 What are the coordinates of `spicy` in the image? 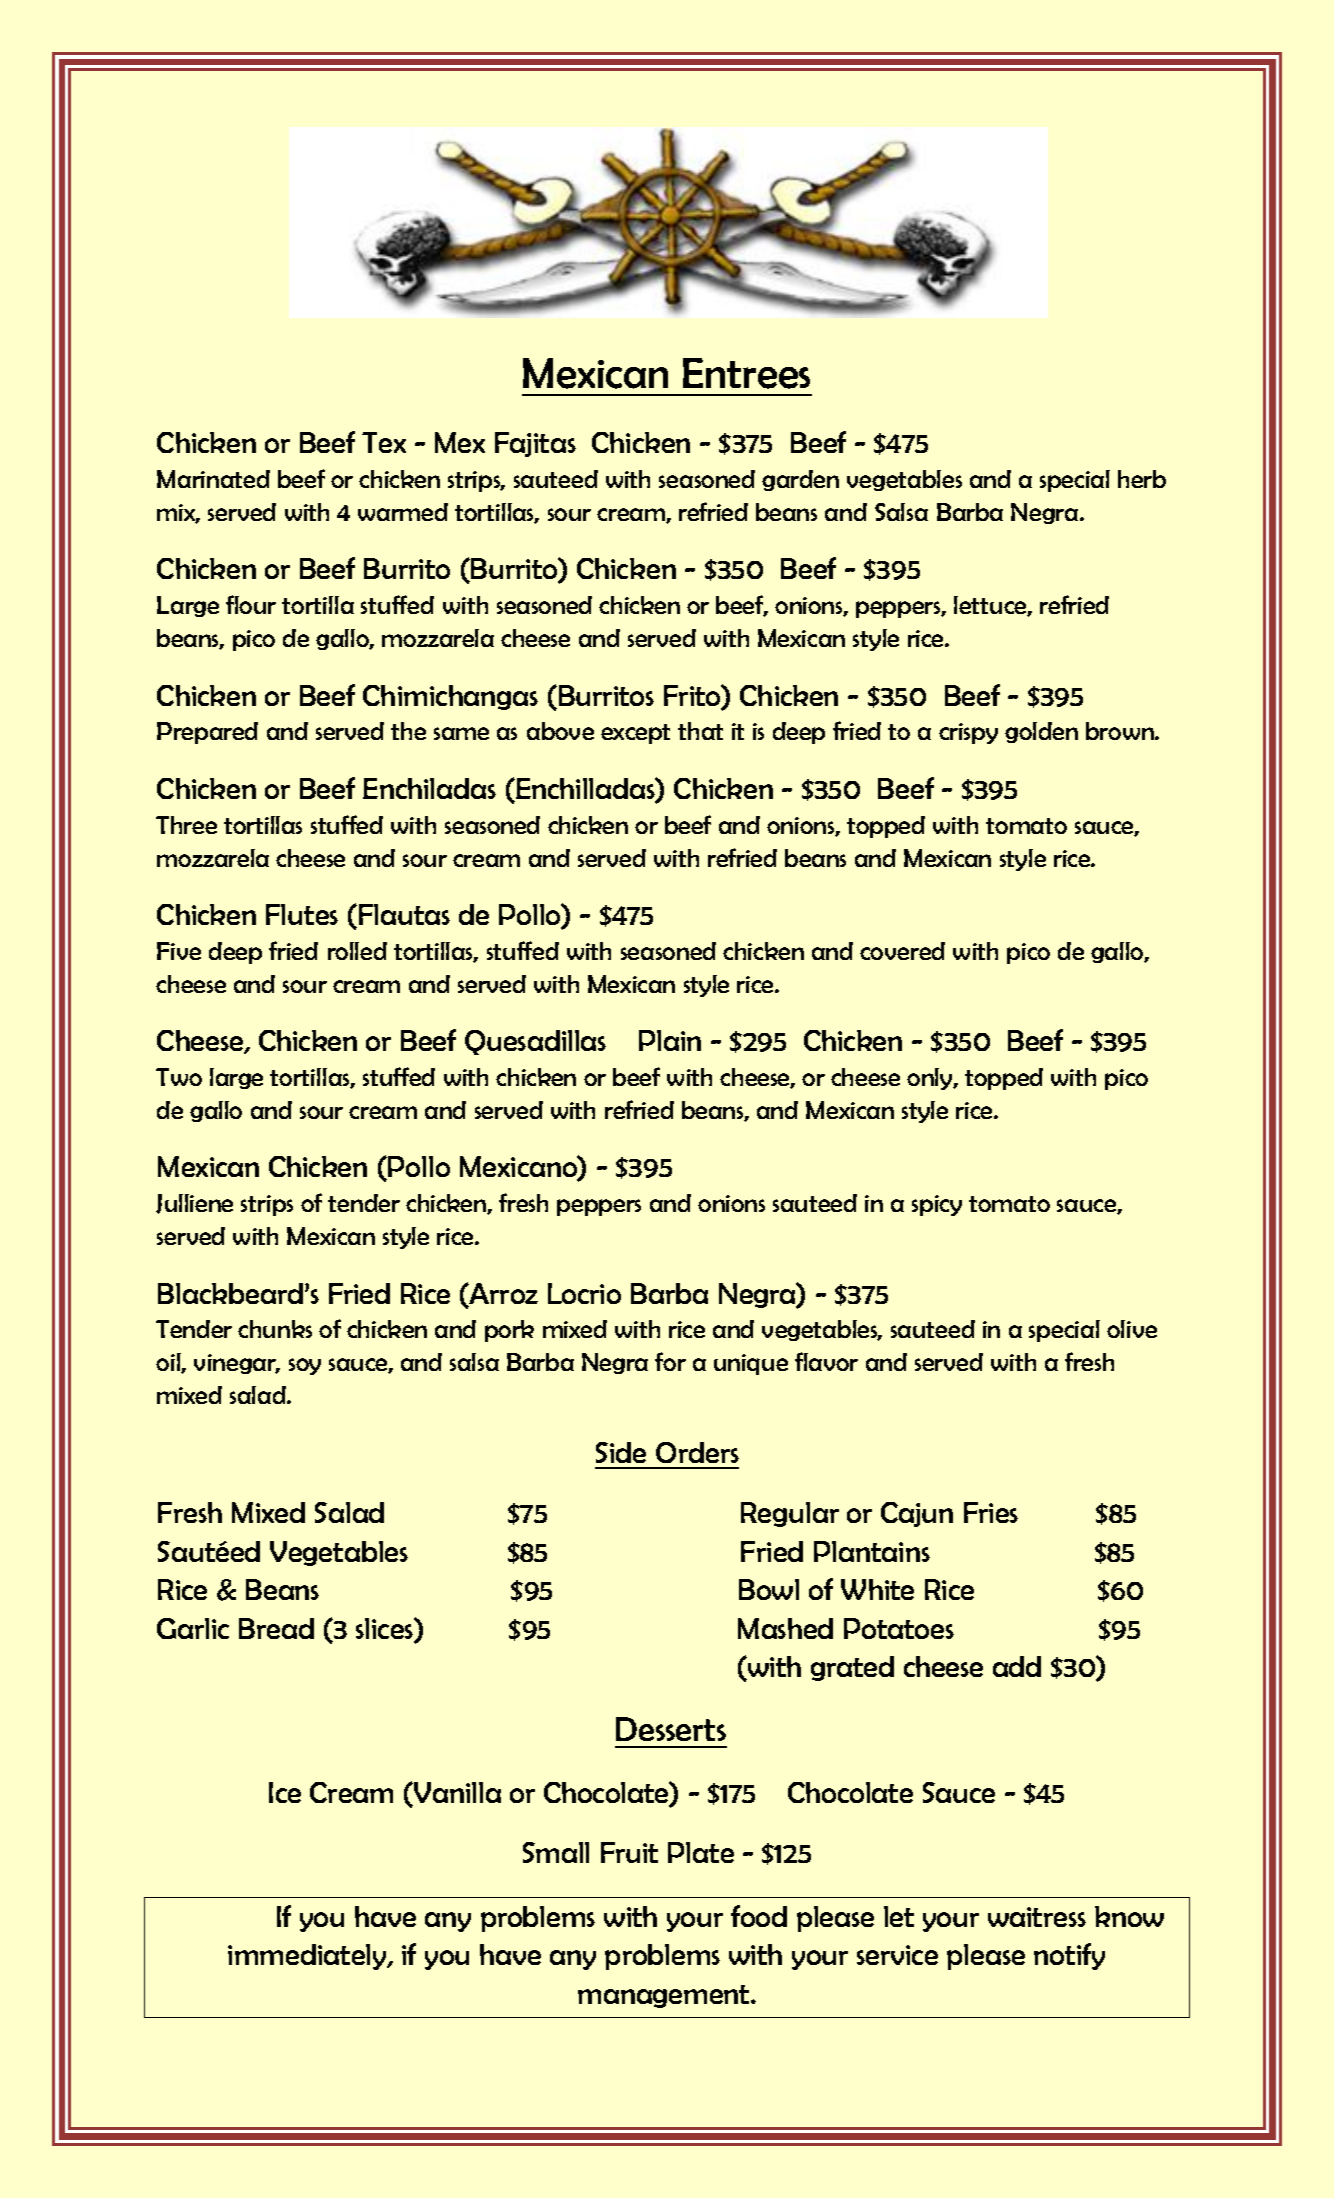 It's located at (937, 1205).
